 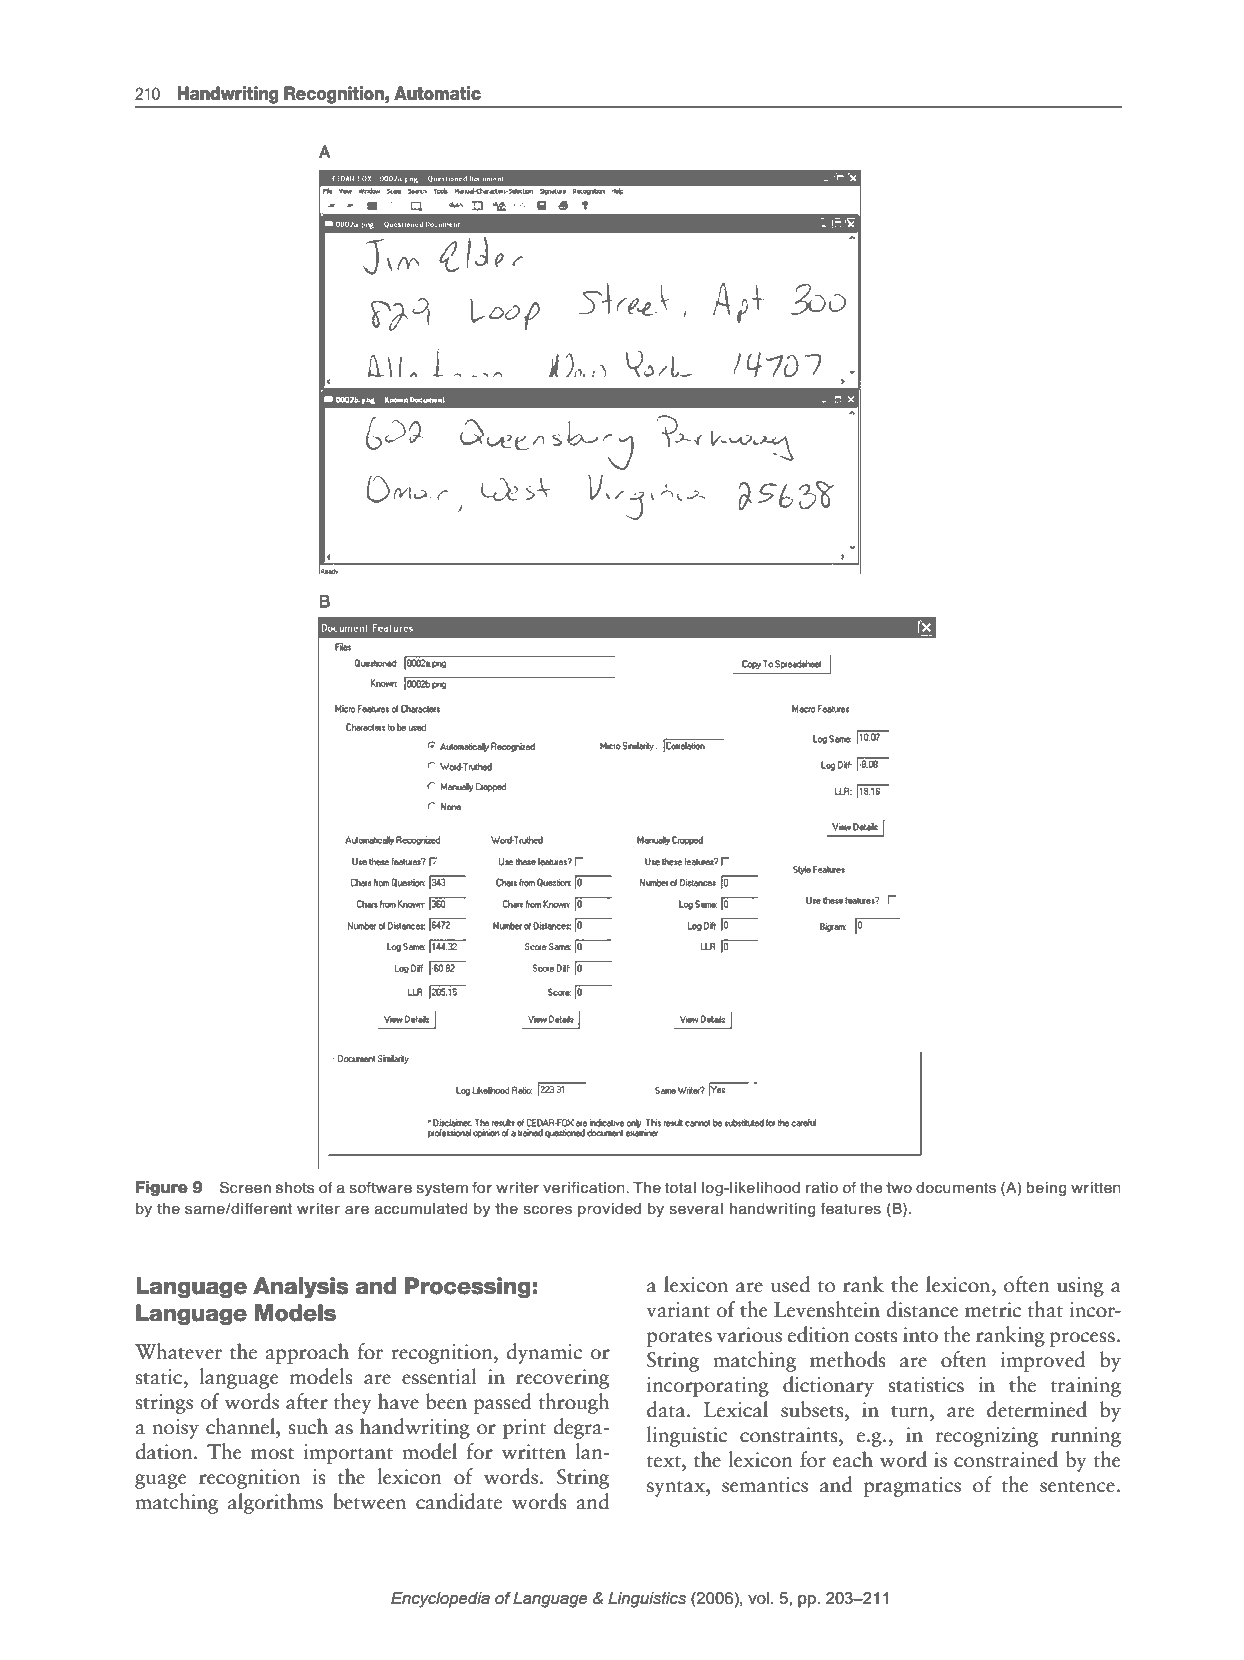 I want to click on software, so click(x=380, y=1187).
